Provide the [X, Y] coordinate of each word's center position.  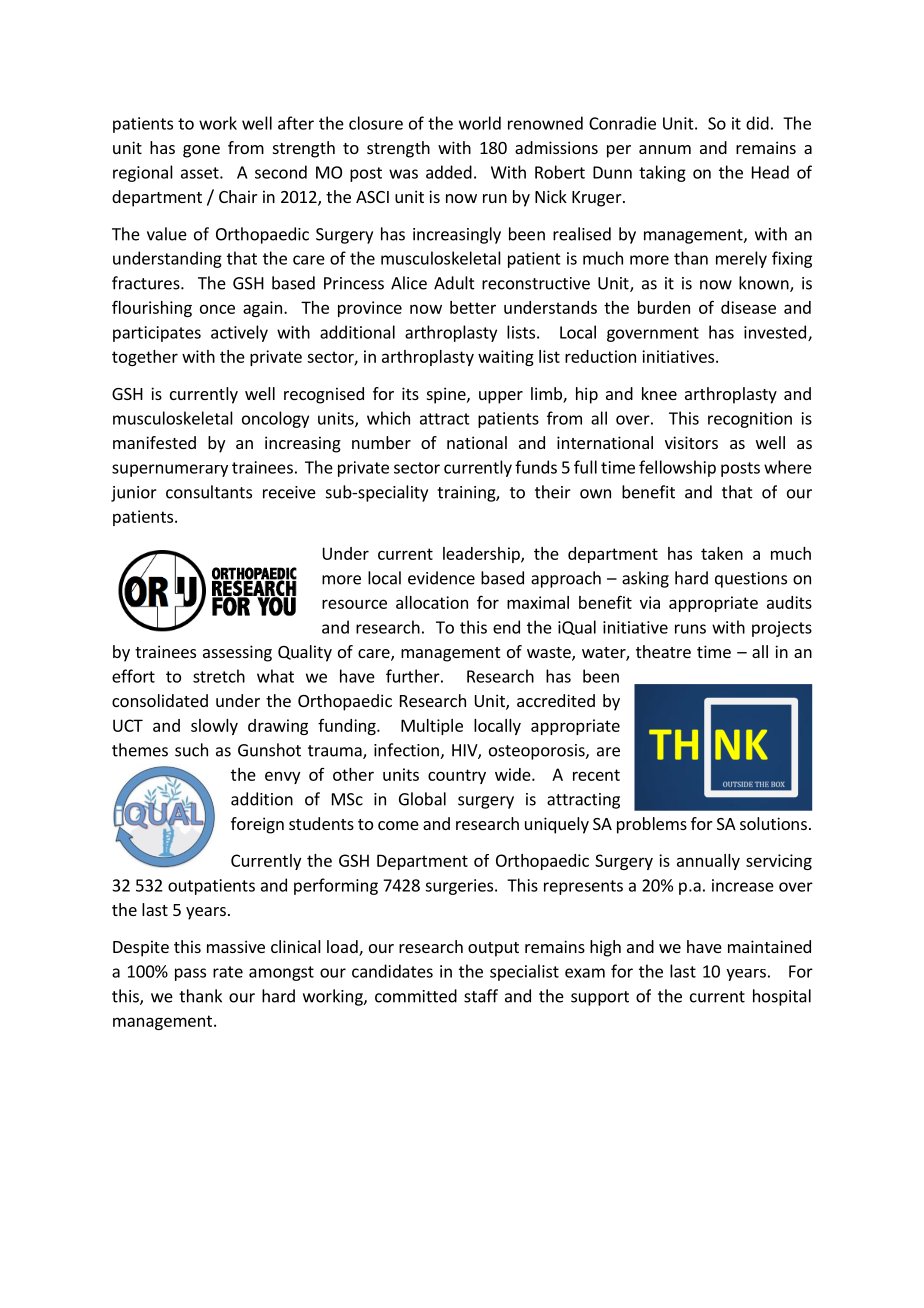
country [457, 776]
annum [665, 149]
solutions [773, 823]
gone [201, 151]
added [449, 172]
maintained [769, 946]
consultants [209, 492]
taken [722, 553]
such [191, 750]
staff [481, 996]
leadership [482, 555]
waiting [506, 358]
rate [228, 972]
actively [239, 333]
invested [775, 332]
